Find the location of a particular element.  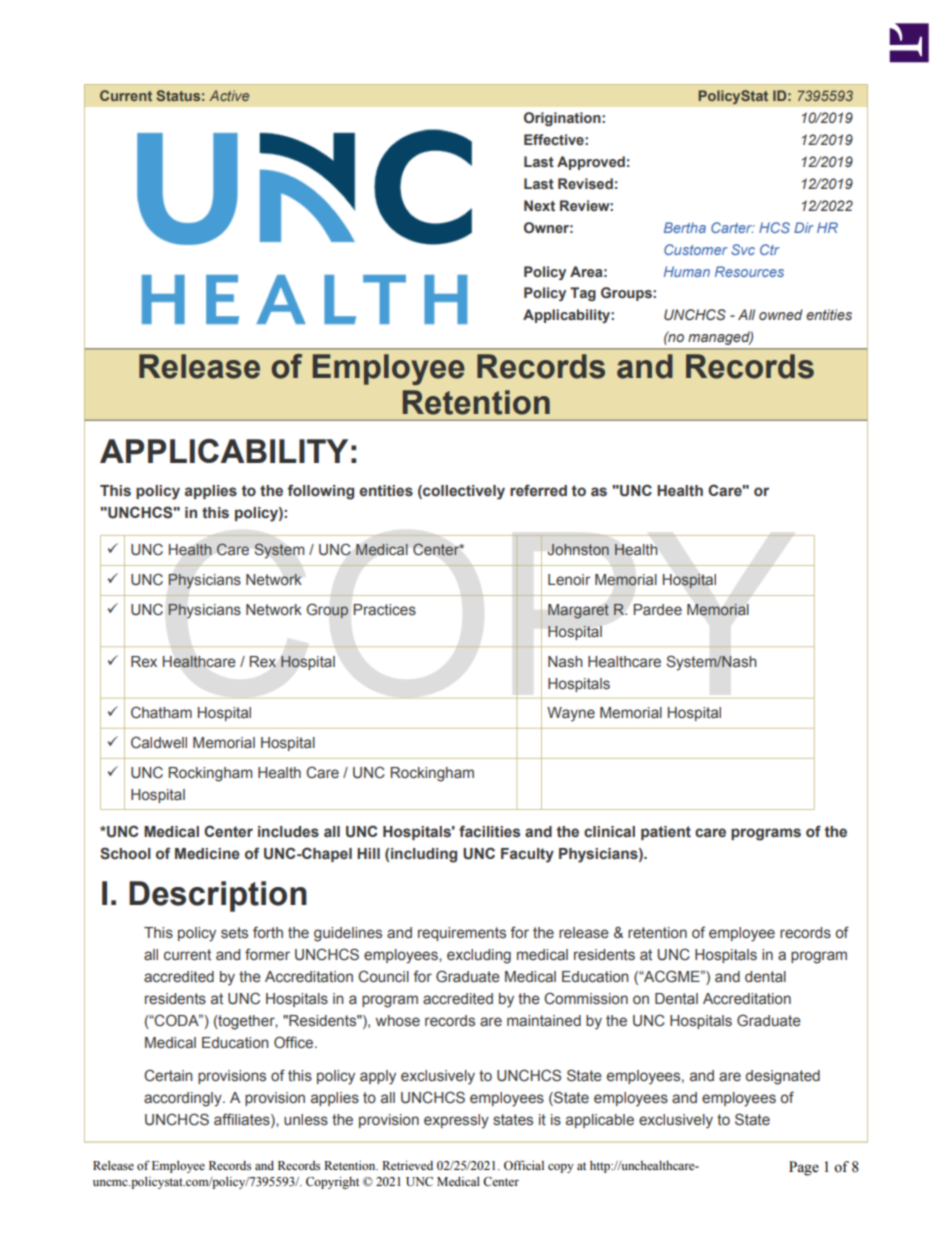

Carter is located at coordinates (733, 227).
